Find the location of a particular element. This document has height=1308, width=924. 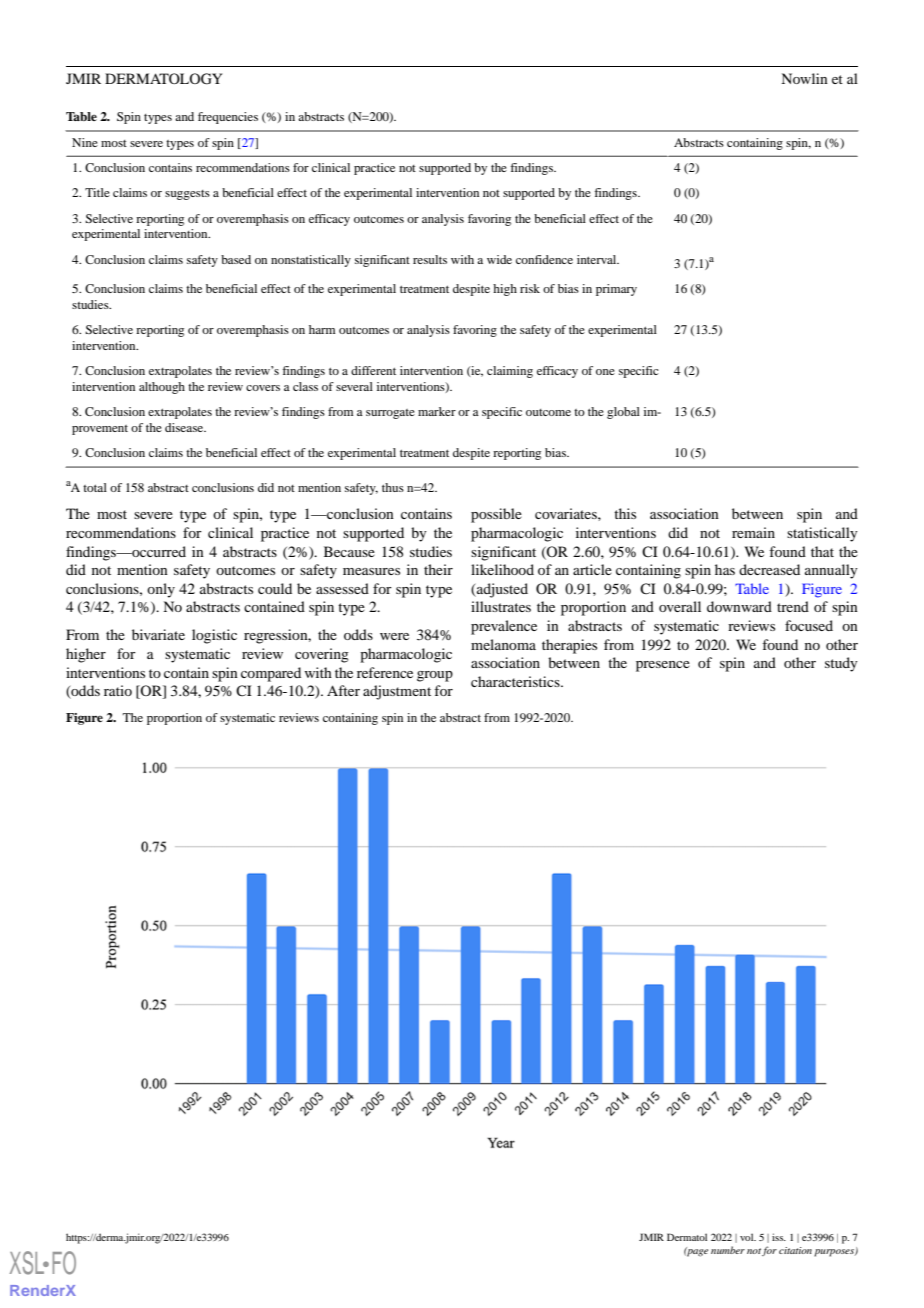

iss is located at coordinates (779, 1237).
